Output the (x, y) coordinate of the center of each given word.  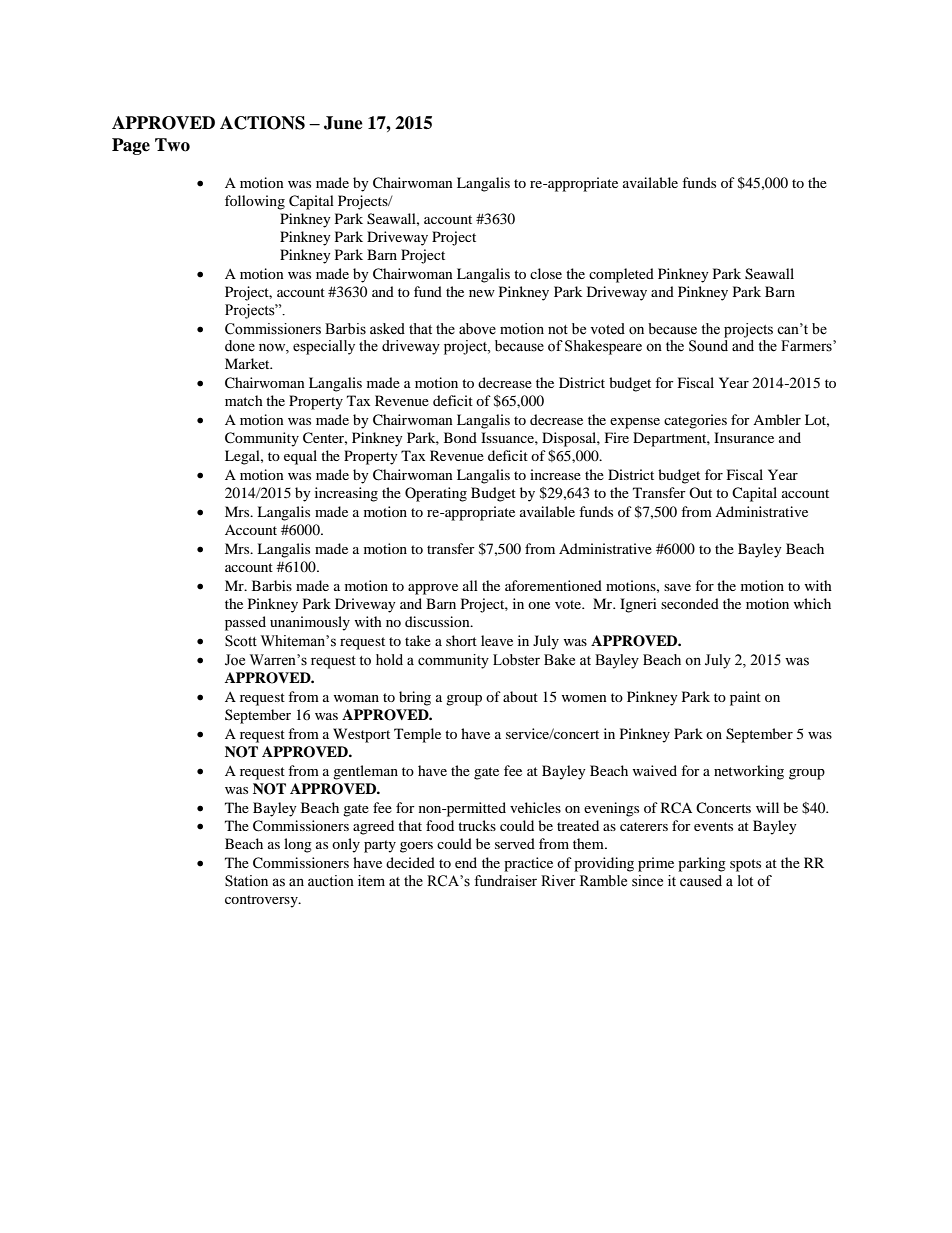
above (477, 329)
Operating (436, 494)
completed (621, 275)
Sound (708, 346)
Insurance (744, 437)
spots (745, 865)
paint (745, 698)
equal (300, 457)
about (520, 696)
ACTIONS (262, 123)
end (466, 862)
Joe (235, 660)
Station (246, 881)
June (343, 123)
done (240, 346)
